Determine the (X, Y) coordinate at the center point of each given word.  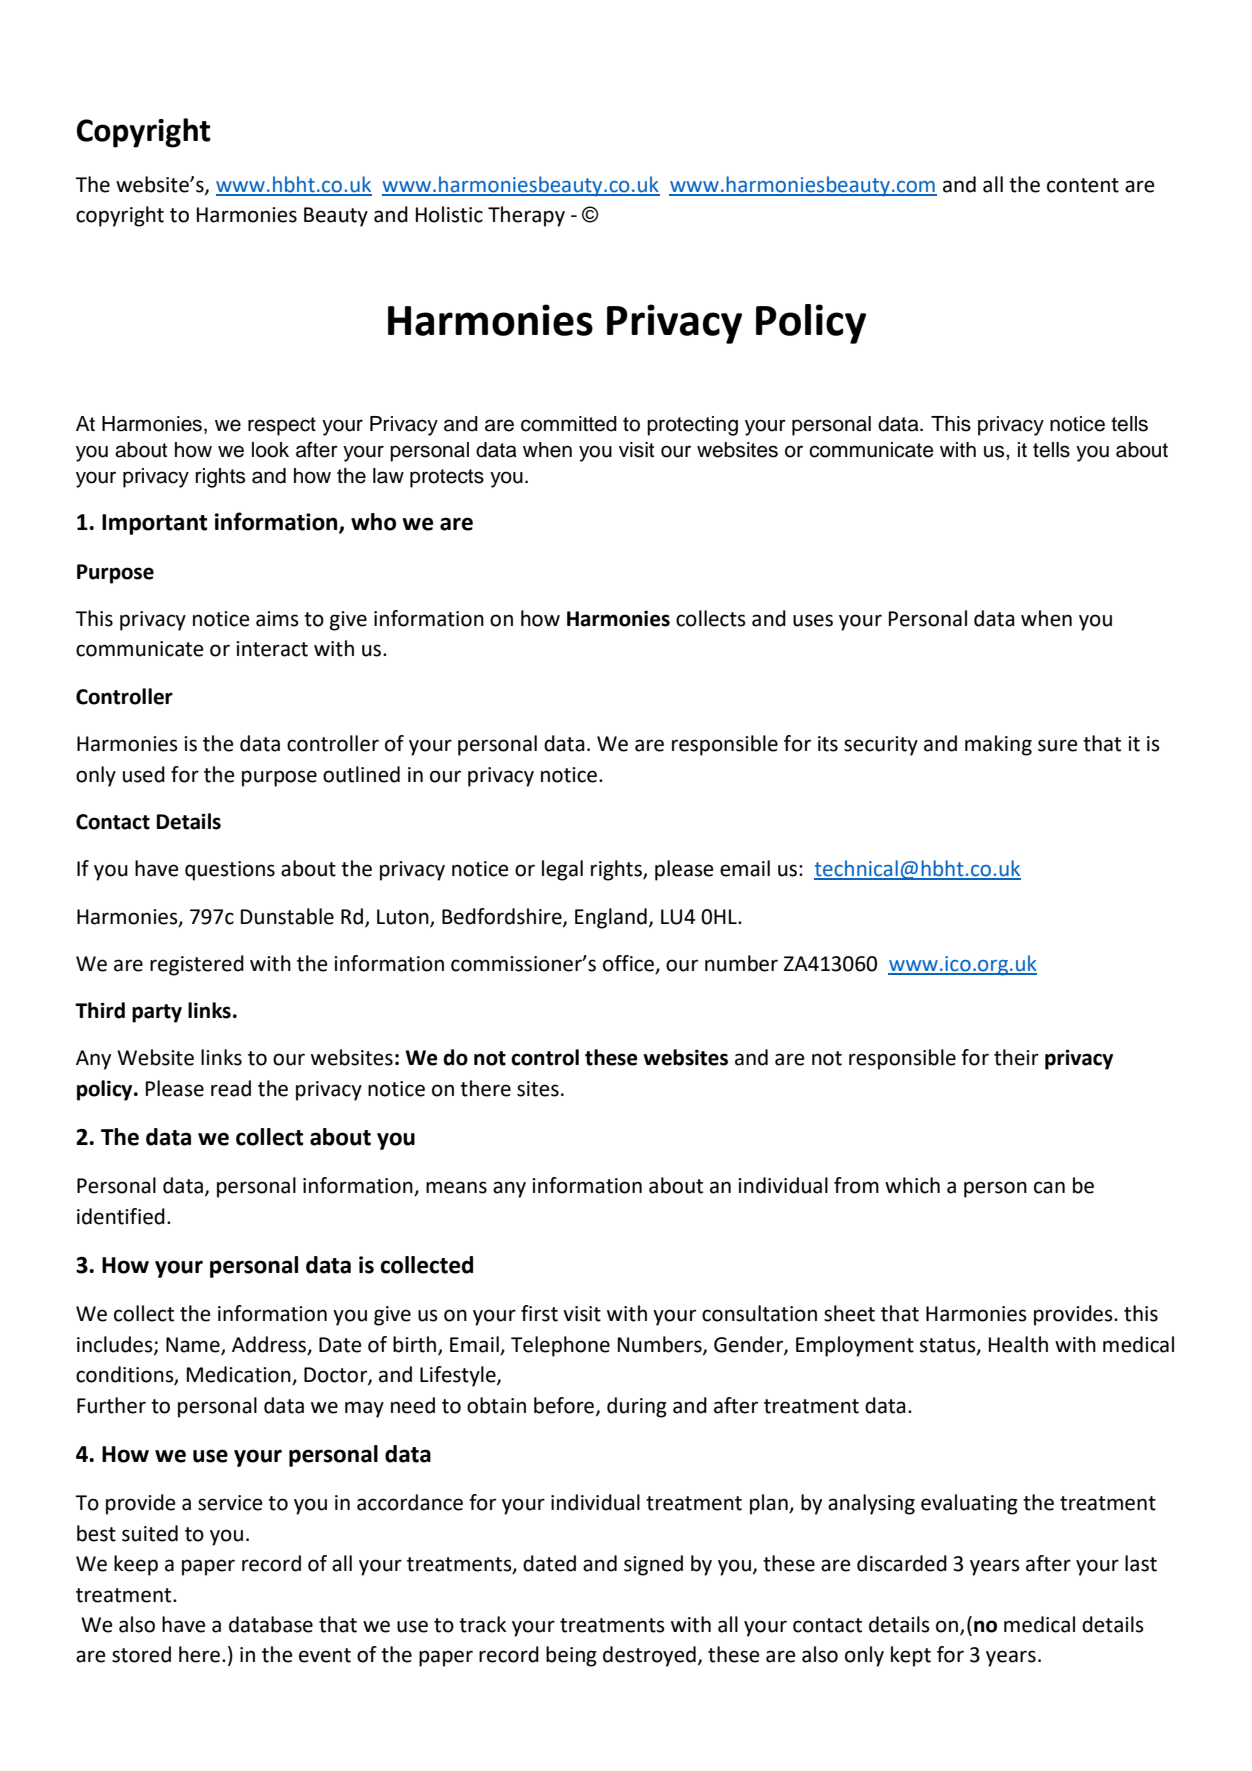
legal (562, 870)
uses (813, 620)
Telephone (560, 1346)
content (1083, 185)
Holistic (449, 214)
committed (569, 424)
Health (1018, 1344)
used (144, 774)
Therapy (526, 216)
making (998, 745)
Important (154, 524)
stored (141, 1654)
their (1016, 1057)
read (231, 1088)
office (628, 963)
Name (194, 1345)
